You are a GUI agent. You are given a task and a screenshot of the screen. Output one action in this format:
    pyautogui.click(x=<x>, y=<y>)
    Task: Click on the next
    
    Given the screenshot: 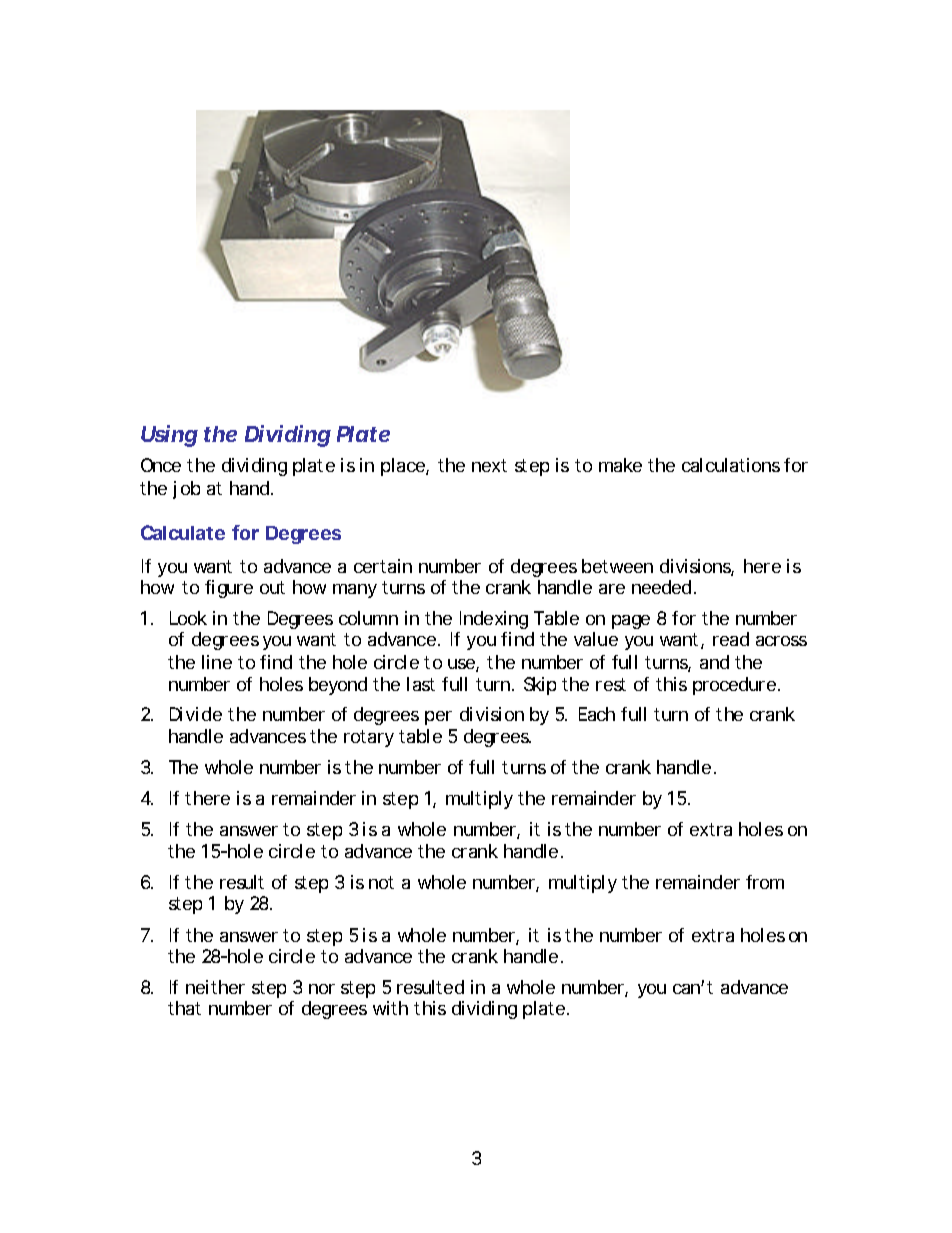 What is the action you would take?
    pyautogui.click(x=489, y=465)
